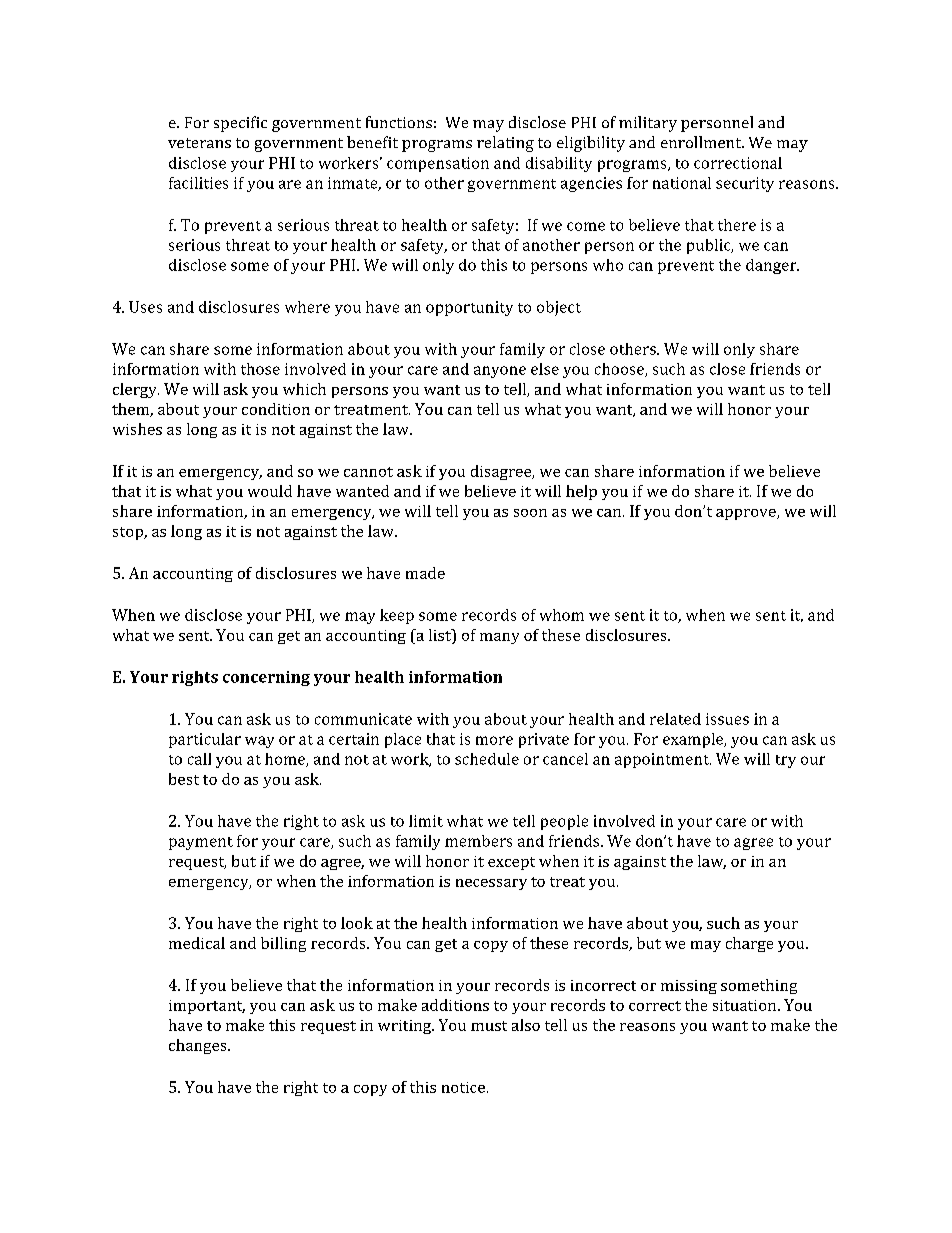  I want to click on example, so click(694, 740).
